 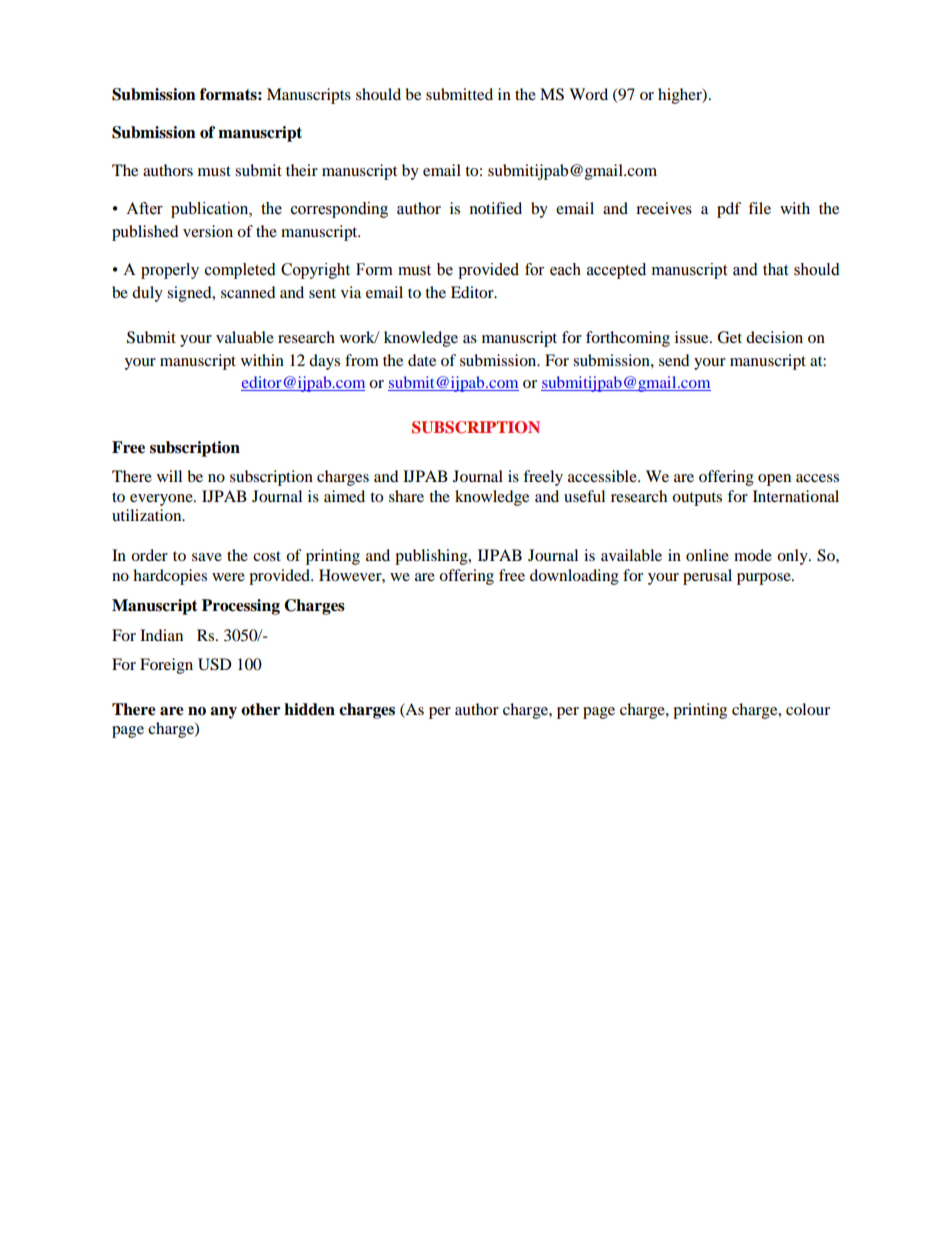 What do you see at coordinates (808, 709) in the screenshot?
I see `colour` at bounding box center [808, 709].
